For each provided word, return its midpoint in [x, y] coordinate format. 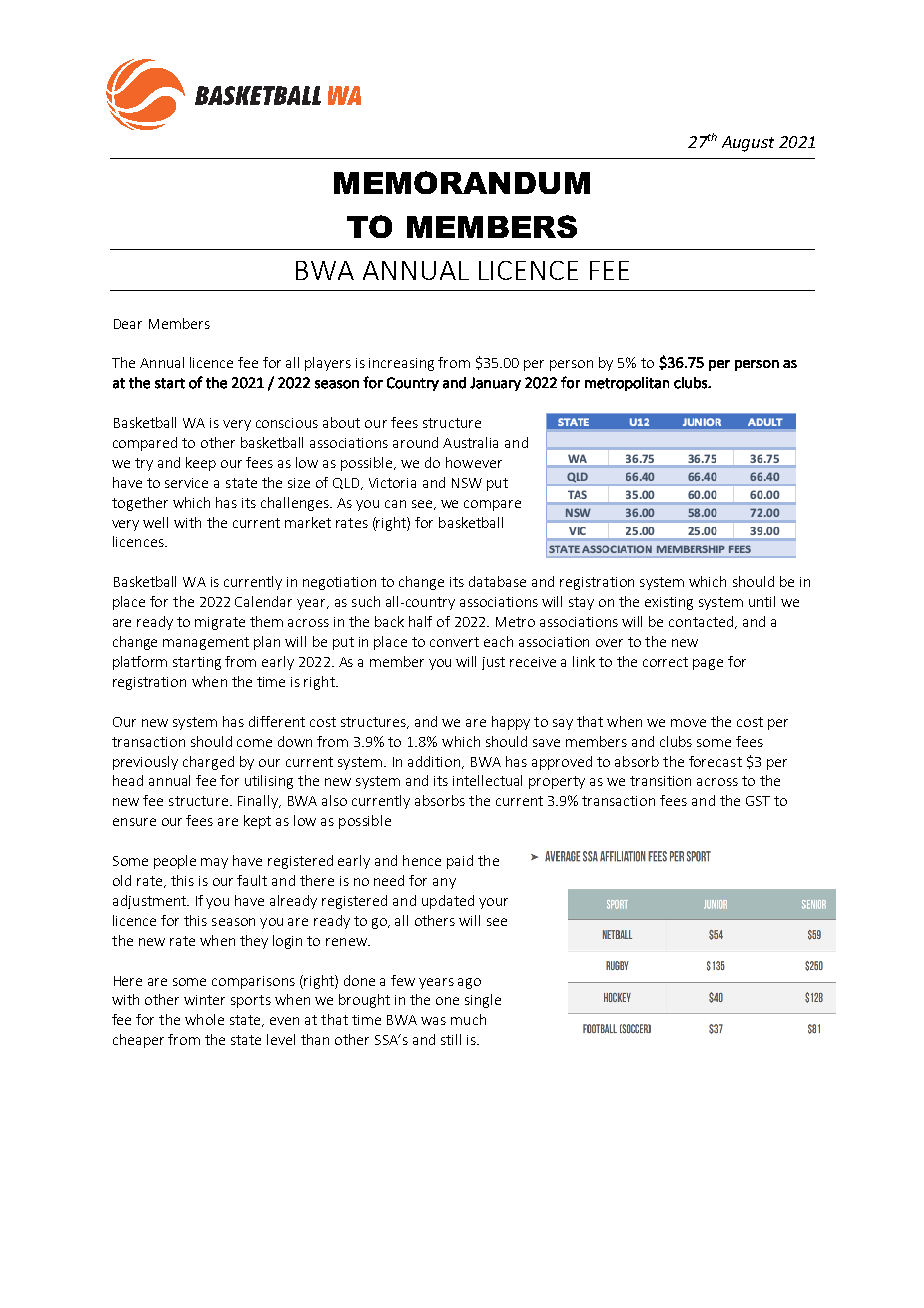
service [186, 483]
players [328, 364]
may [214, 863]
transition [660, 781]
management [206, 643]
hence [422, 860]
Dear [128, 324]
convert [454, 642]
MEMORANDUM [462, 182]
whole [204, 1019]
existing [669, 603]
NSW [467, 483]
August [748, 144]
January [495, 384]
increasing [401, 364]
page [708, 664]
